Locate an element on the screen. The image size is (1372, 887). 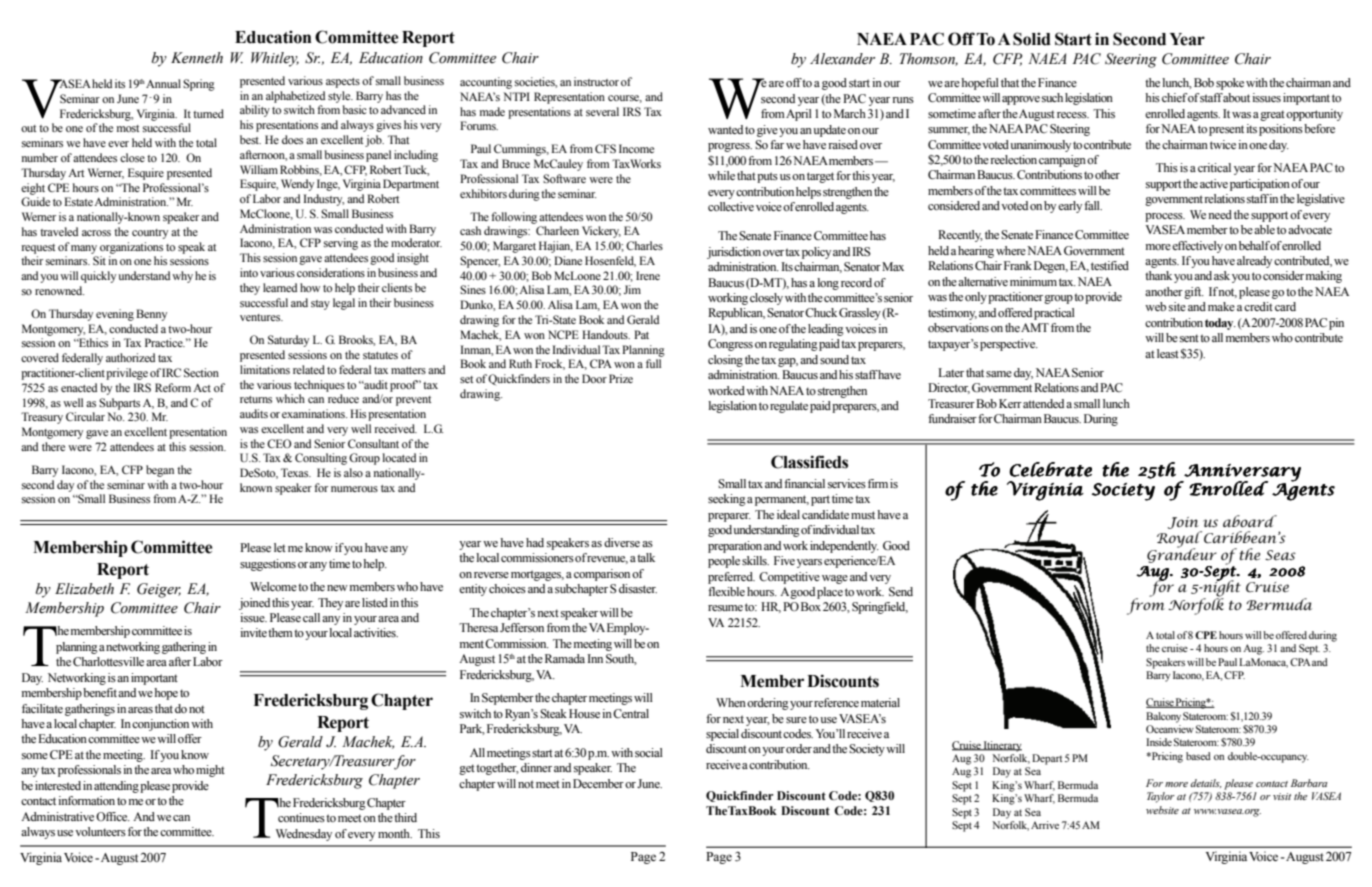
Grandeur is located at coordinates (1182, 554).
